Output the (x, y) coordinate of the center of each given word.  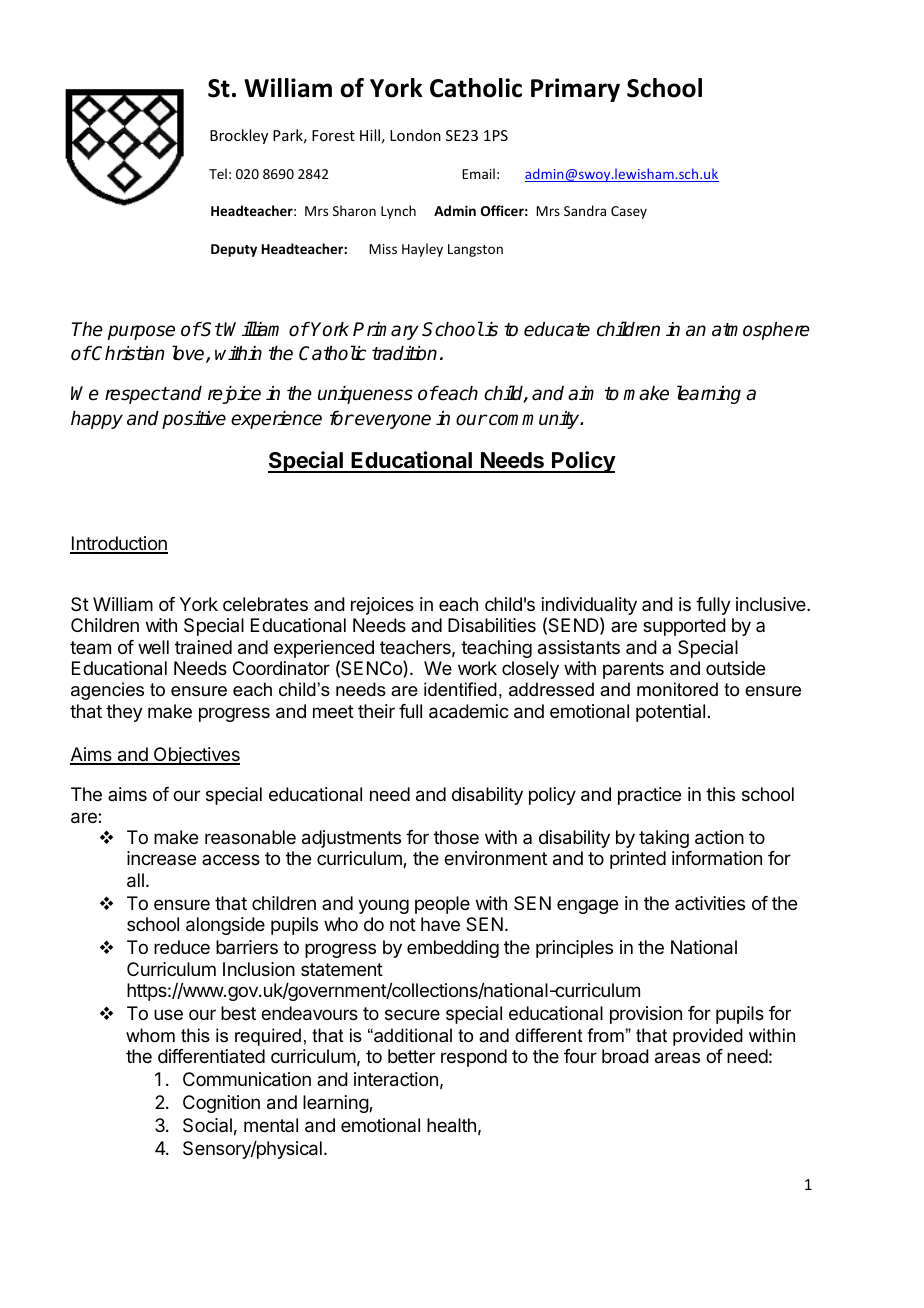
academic (469, 711)
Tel (218, 173)
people (442, 905)
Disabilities (492, 625)
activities (710, 903)
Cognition (221, 1104)
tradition (404, 353)
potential (670, 713)
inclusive (772, 604)
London (415, 135)
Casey (629, 212)
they (124, 713)
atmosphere (761, 331)
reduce (182, 947)
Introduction (119, 544)
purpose (141, 332)
